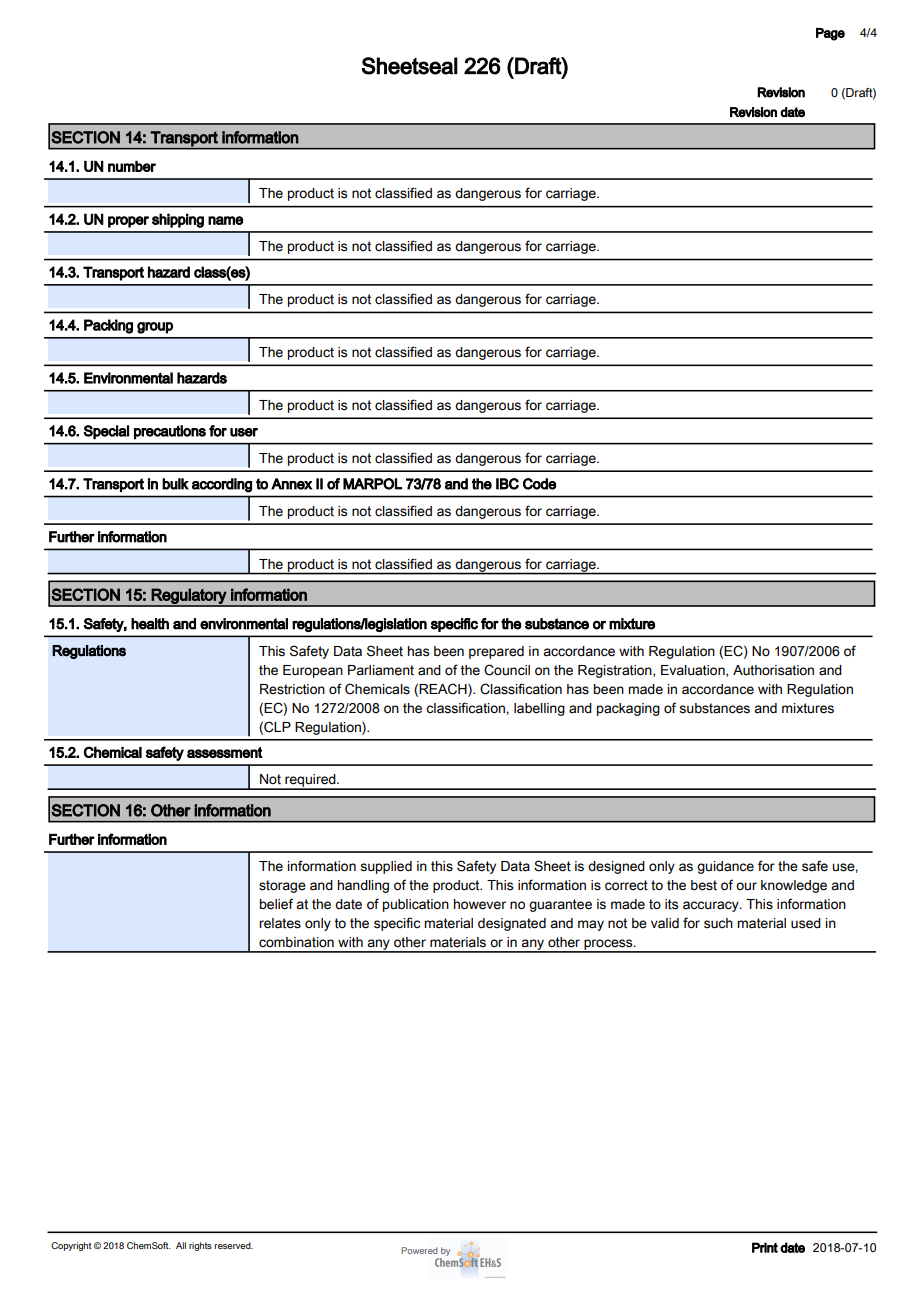  What do you see at coordinates (280, 923) in the screenshot?
I see `relates` at bounding box center [280, 923].
